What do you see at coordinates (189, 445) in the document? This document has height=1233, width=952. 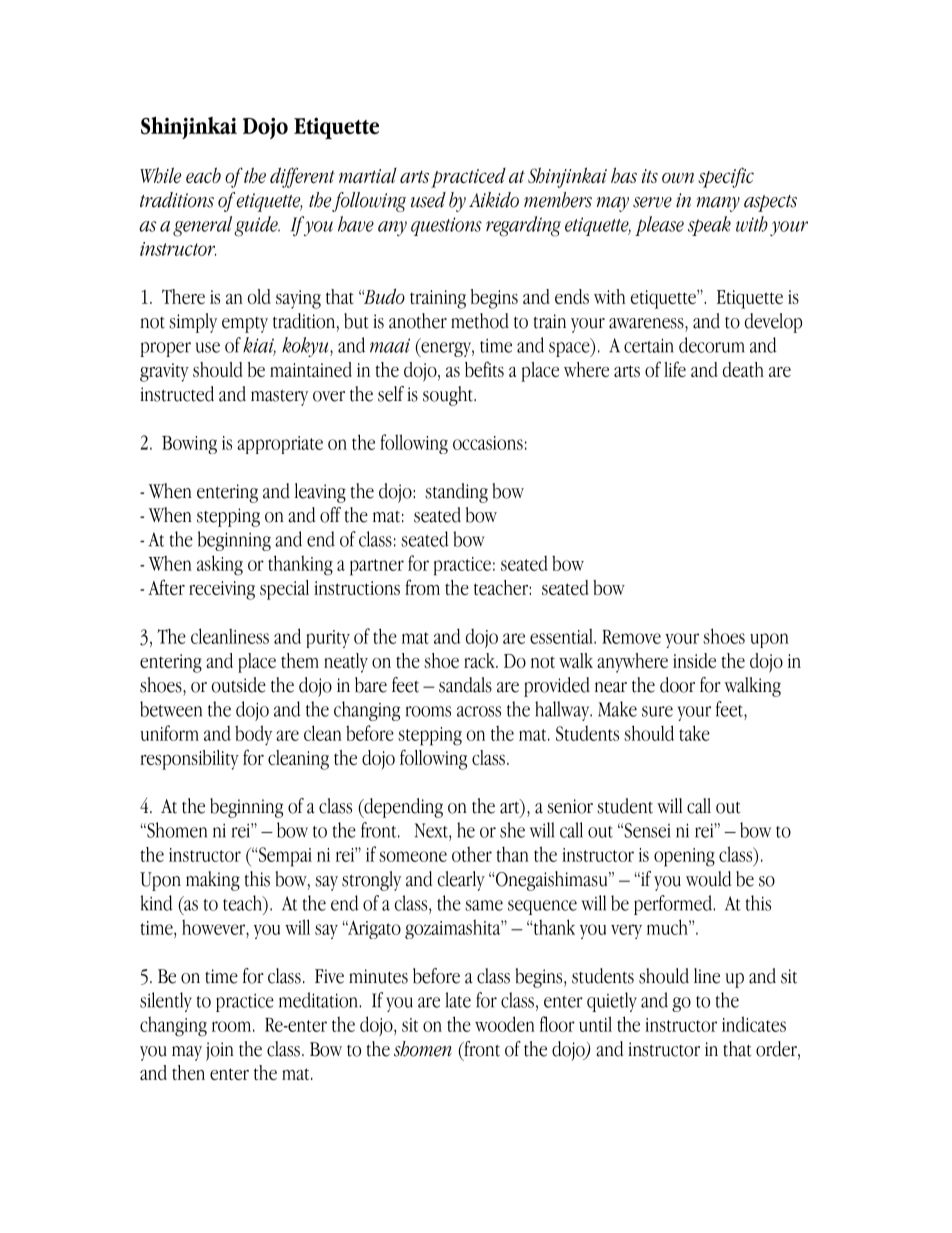 I see `Bowing` at bounding box center [189, 445].
